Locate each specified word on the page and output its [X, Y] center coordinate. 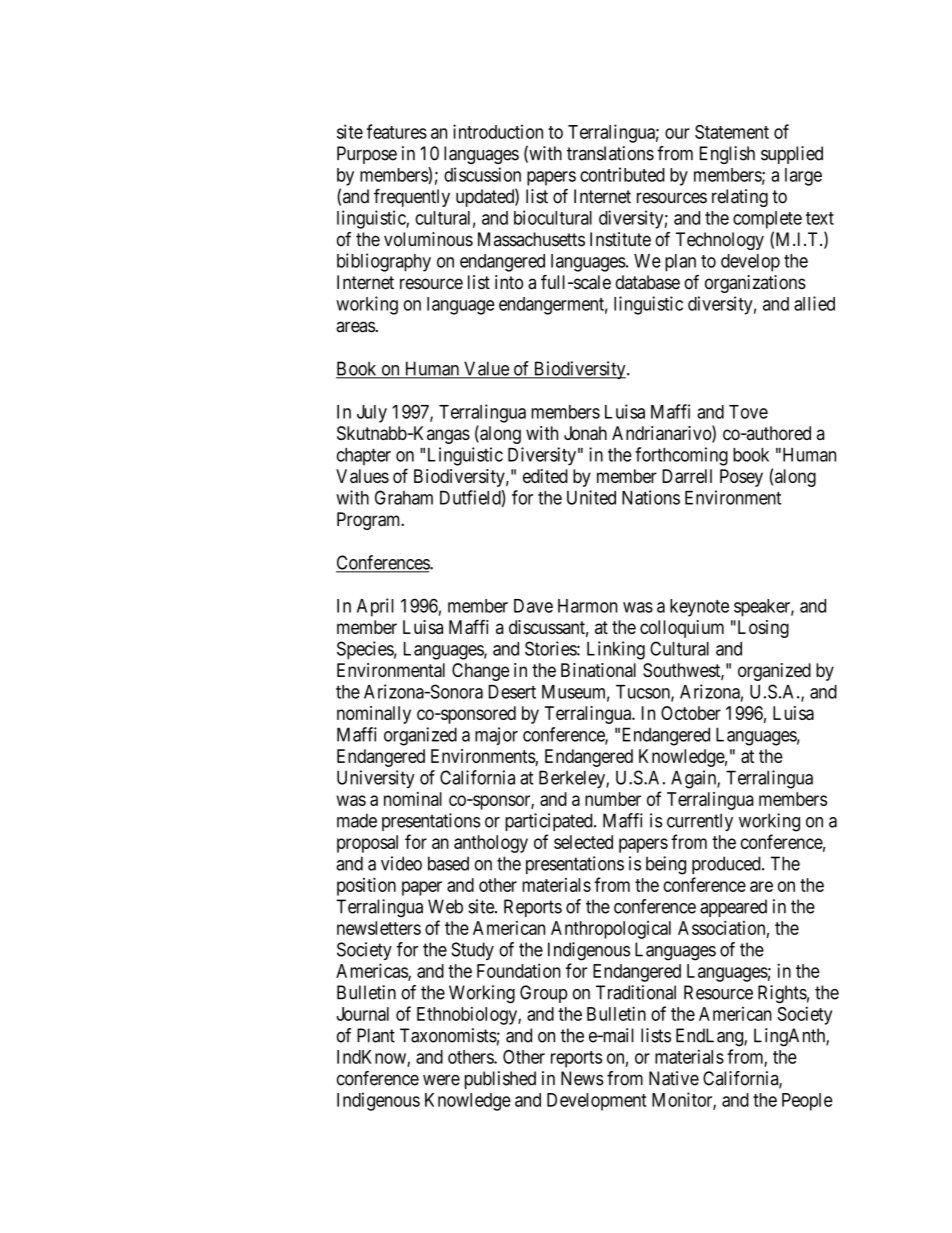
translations [610, 153]
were [441, 1080]
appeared [733, 908]
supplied [792, 155]
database [647, 282]
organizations [755, 284]
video [401, 863]
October [691, 713]
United [591, 497]
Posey [741, 478]
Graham [404, 497]
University [376, 779]
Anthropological [611, 930]
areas [355, 327]
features [396, 131]
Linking [616, 650]
